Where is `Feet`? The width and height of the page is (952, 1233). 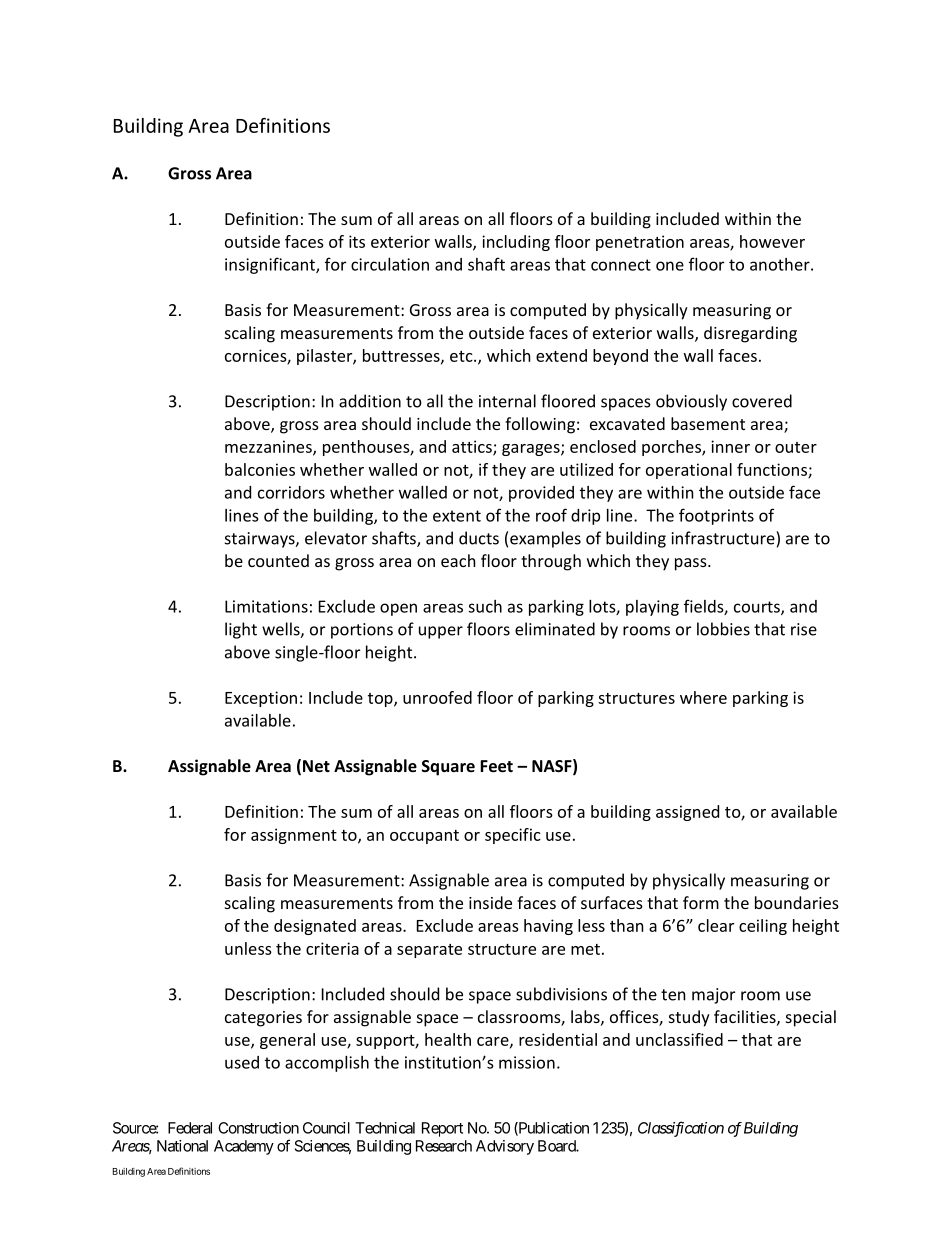
Feet is located at coordinates (496, 766).
